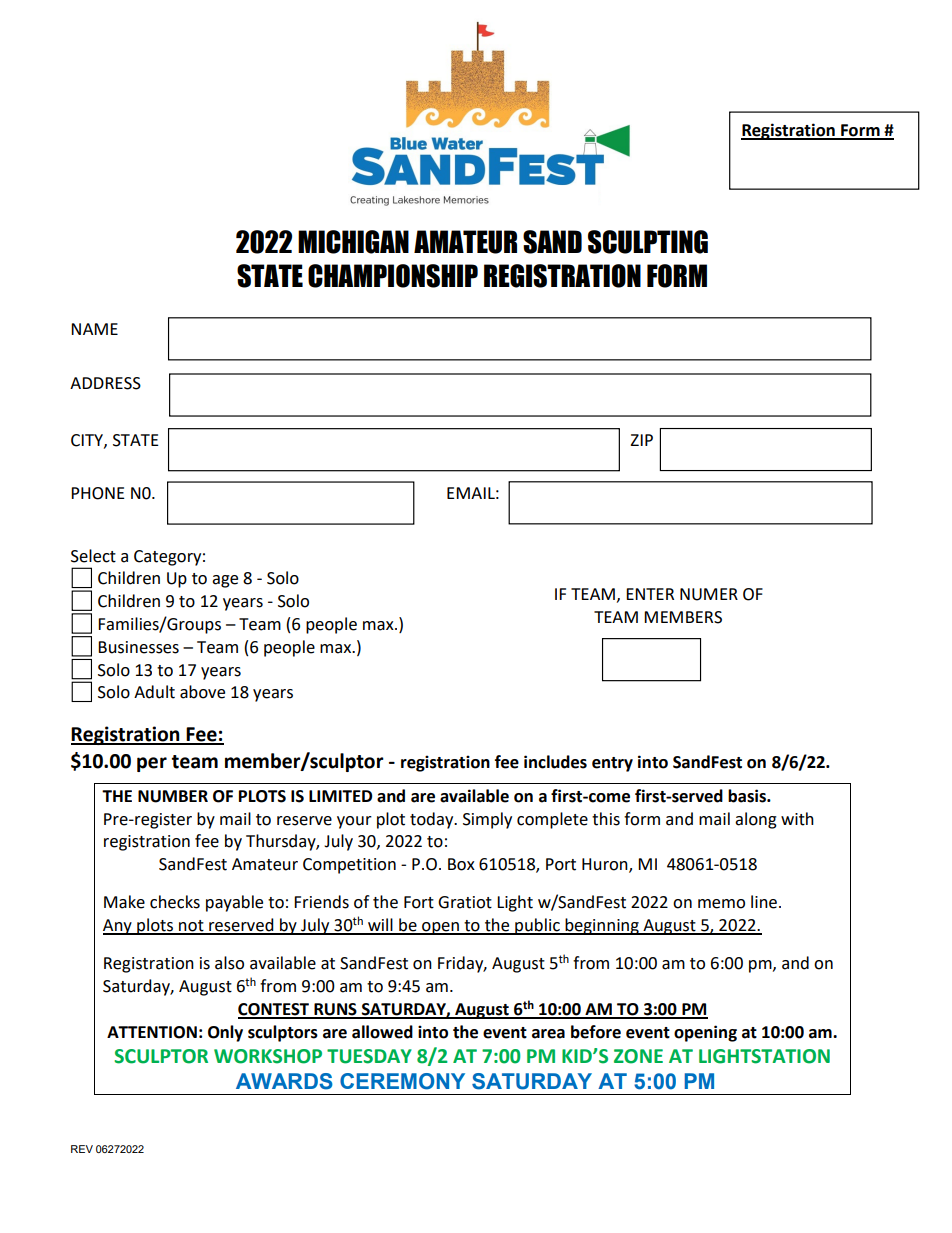  I want to click on SCULPTING, so click(648, 242).
